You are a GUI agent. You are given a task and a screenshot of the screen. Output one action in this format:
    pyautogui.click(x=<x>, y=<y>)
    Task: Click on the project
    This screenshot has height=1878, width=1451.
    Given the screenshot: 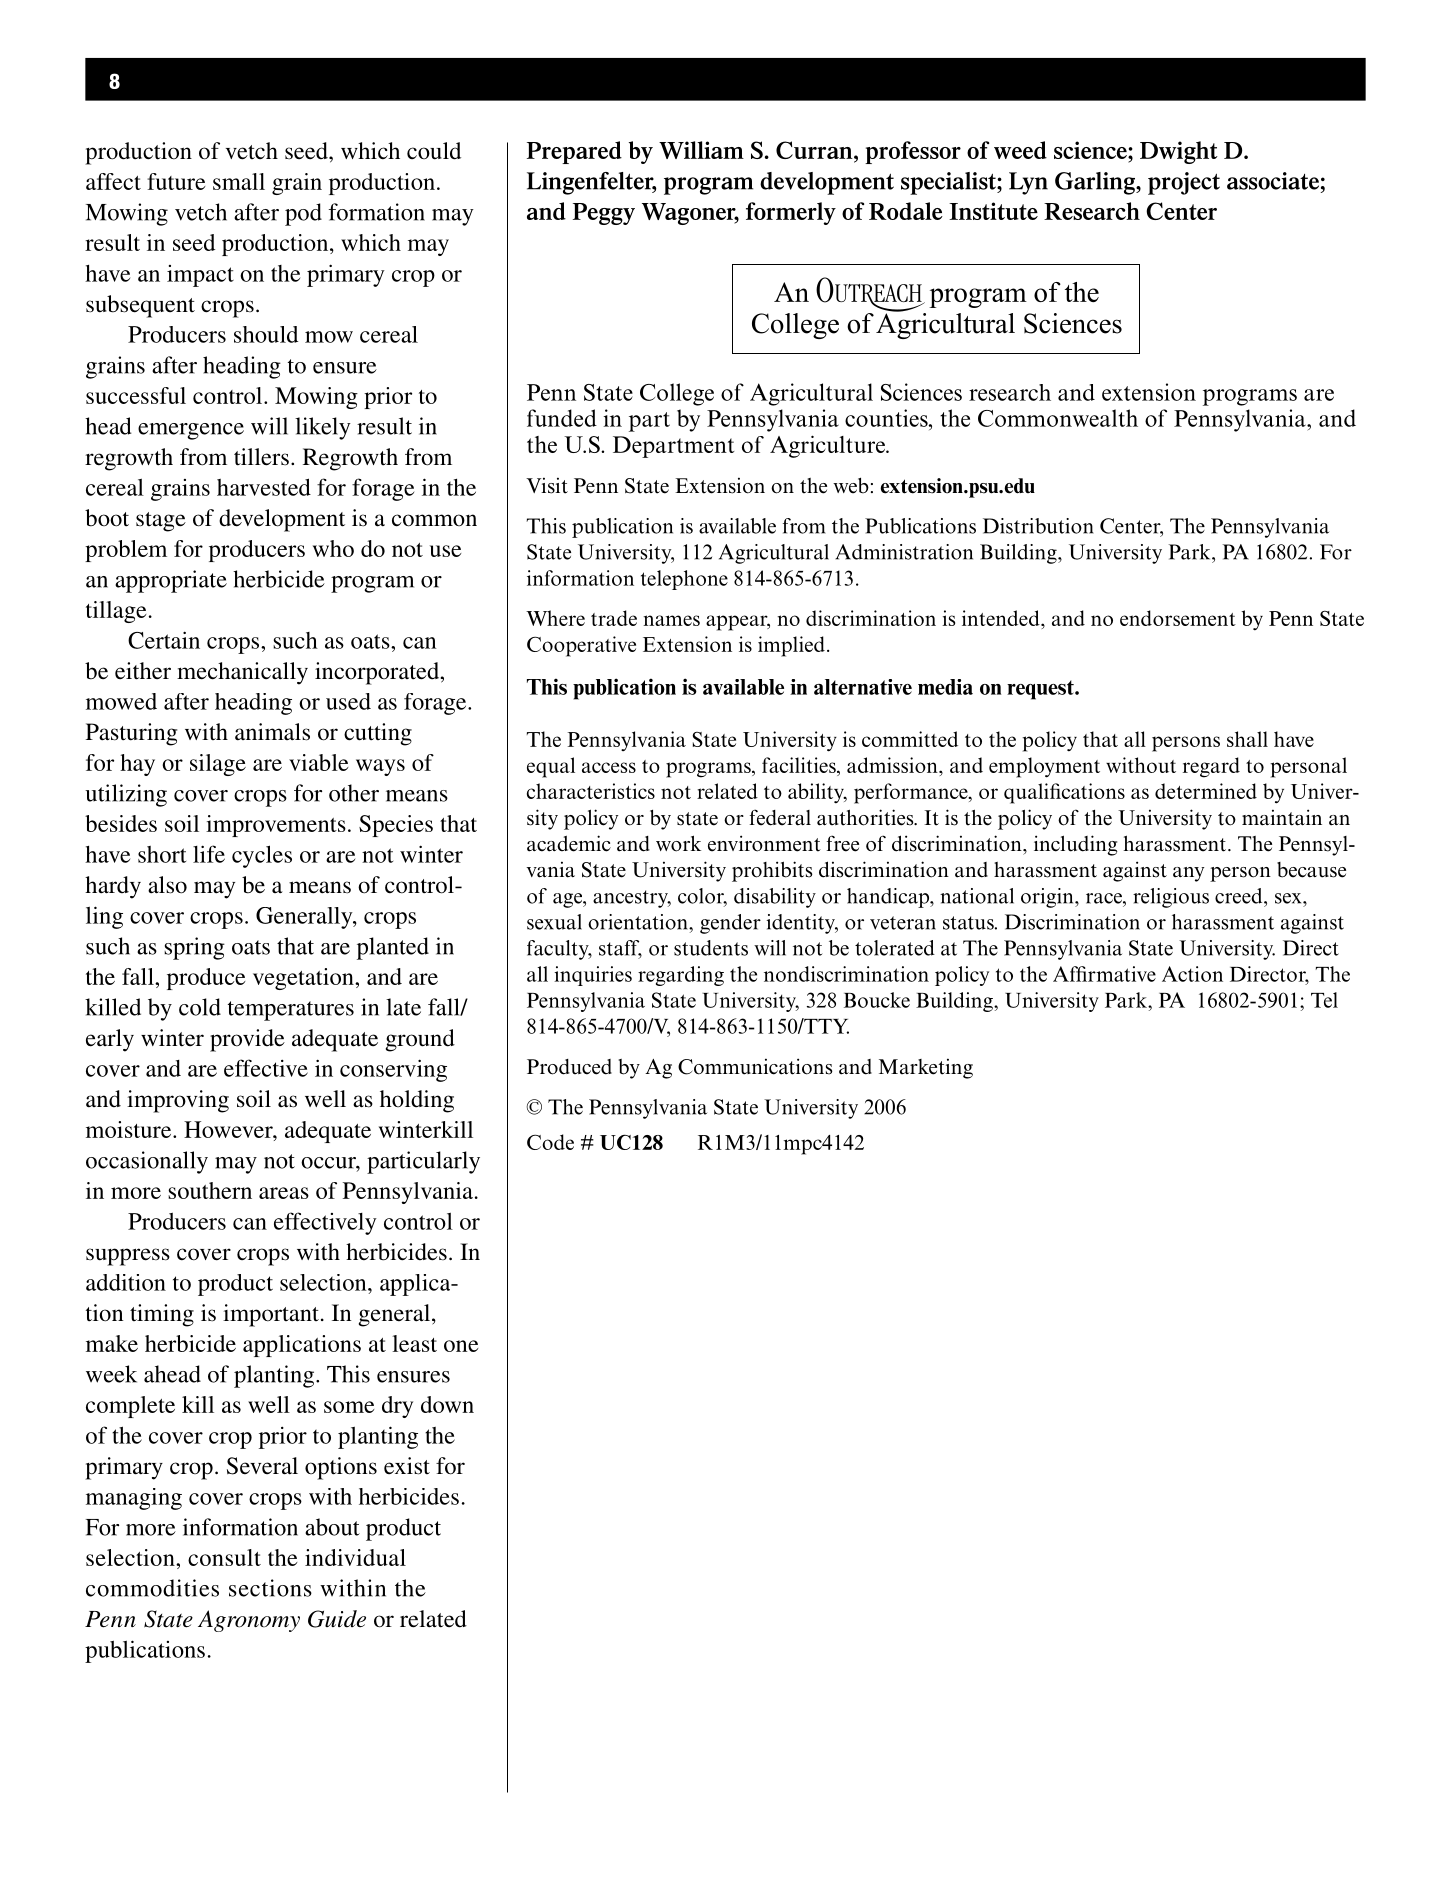 What is the action you would take?
    pyautogui.click(x=1184, y=183)
